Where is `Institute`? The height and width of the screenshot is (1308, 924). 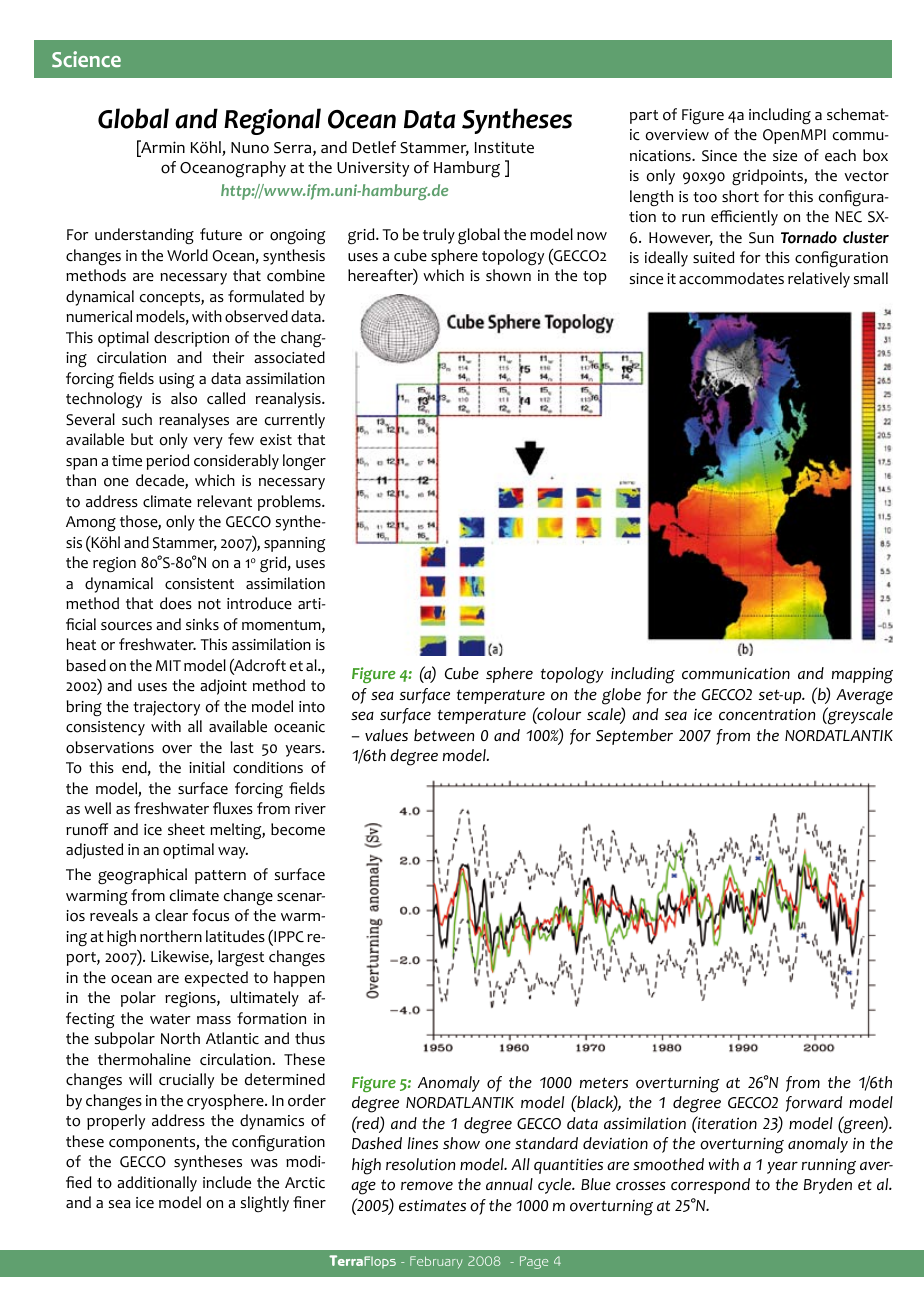
Institute is located at coordinates (504, 147).
